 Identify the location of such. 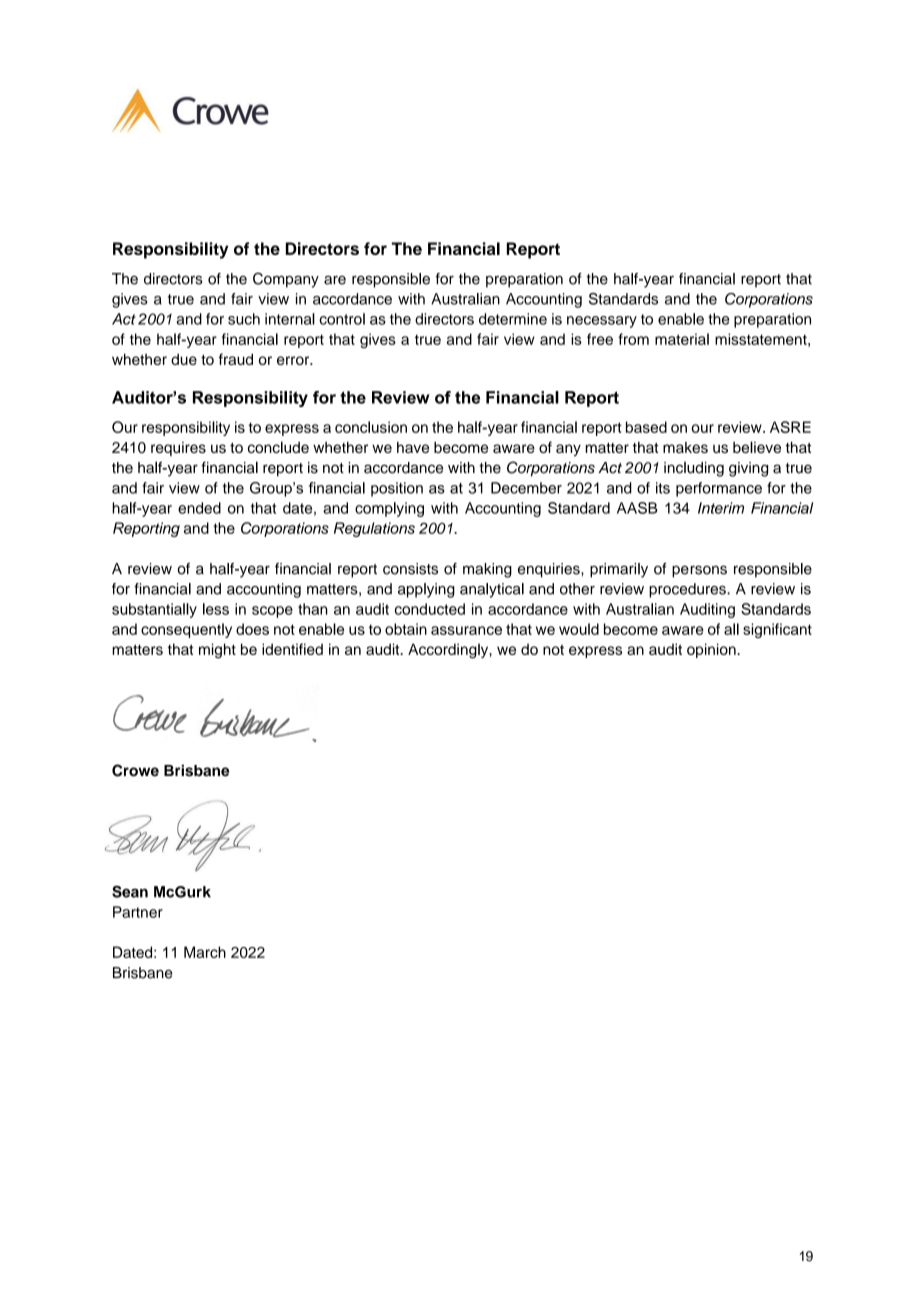
(244, 319).
